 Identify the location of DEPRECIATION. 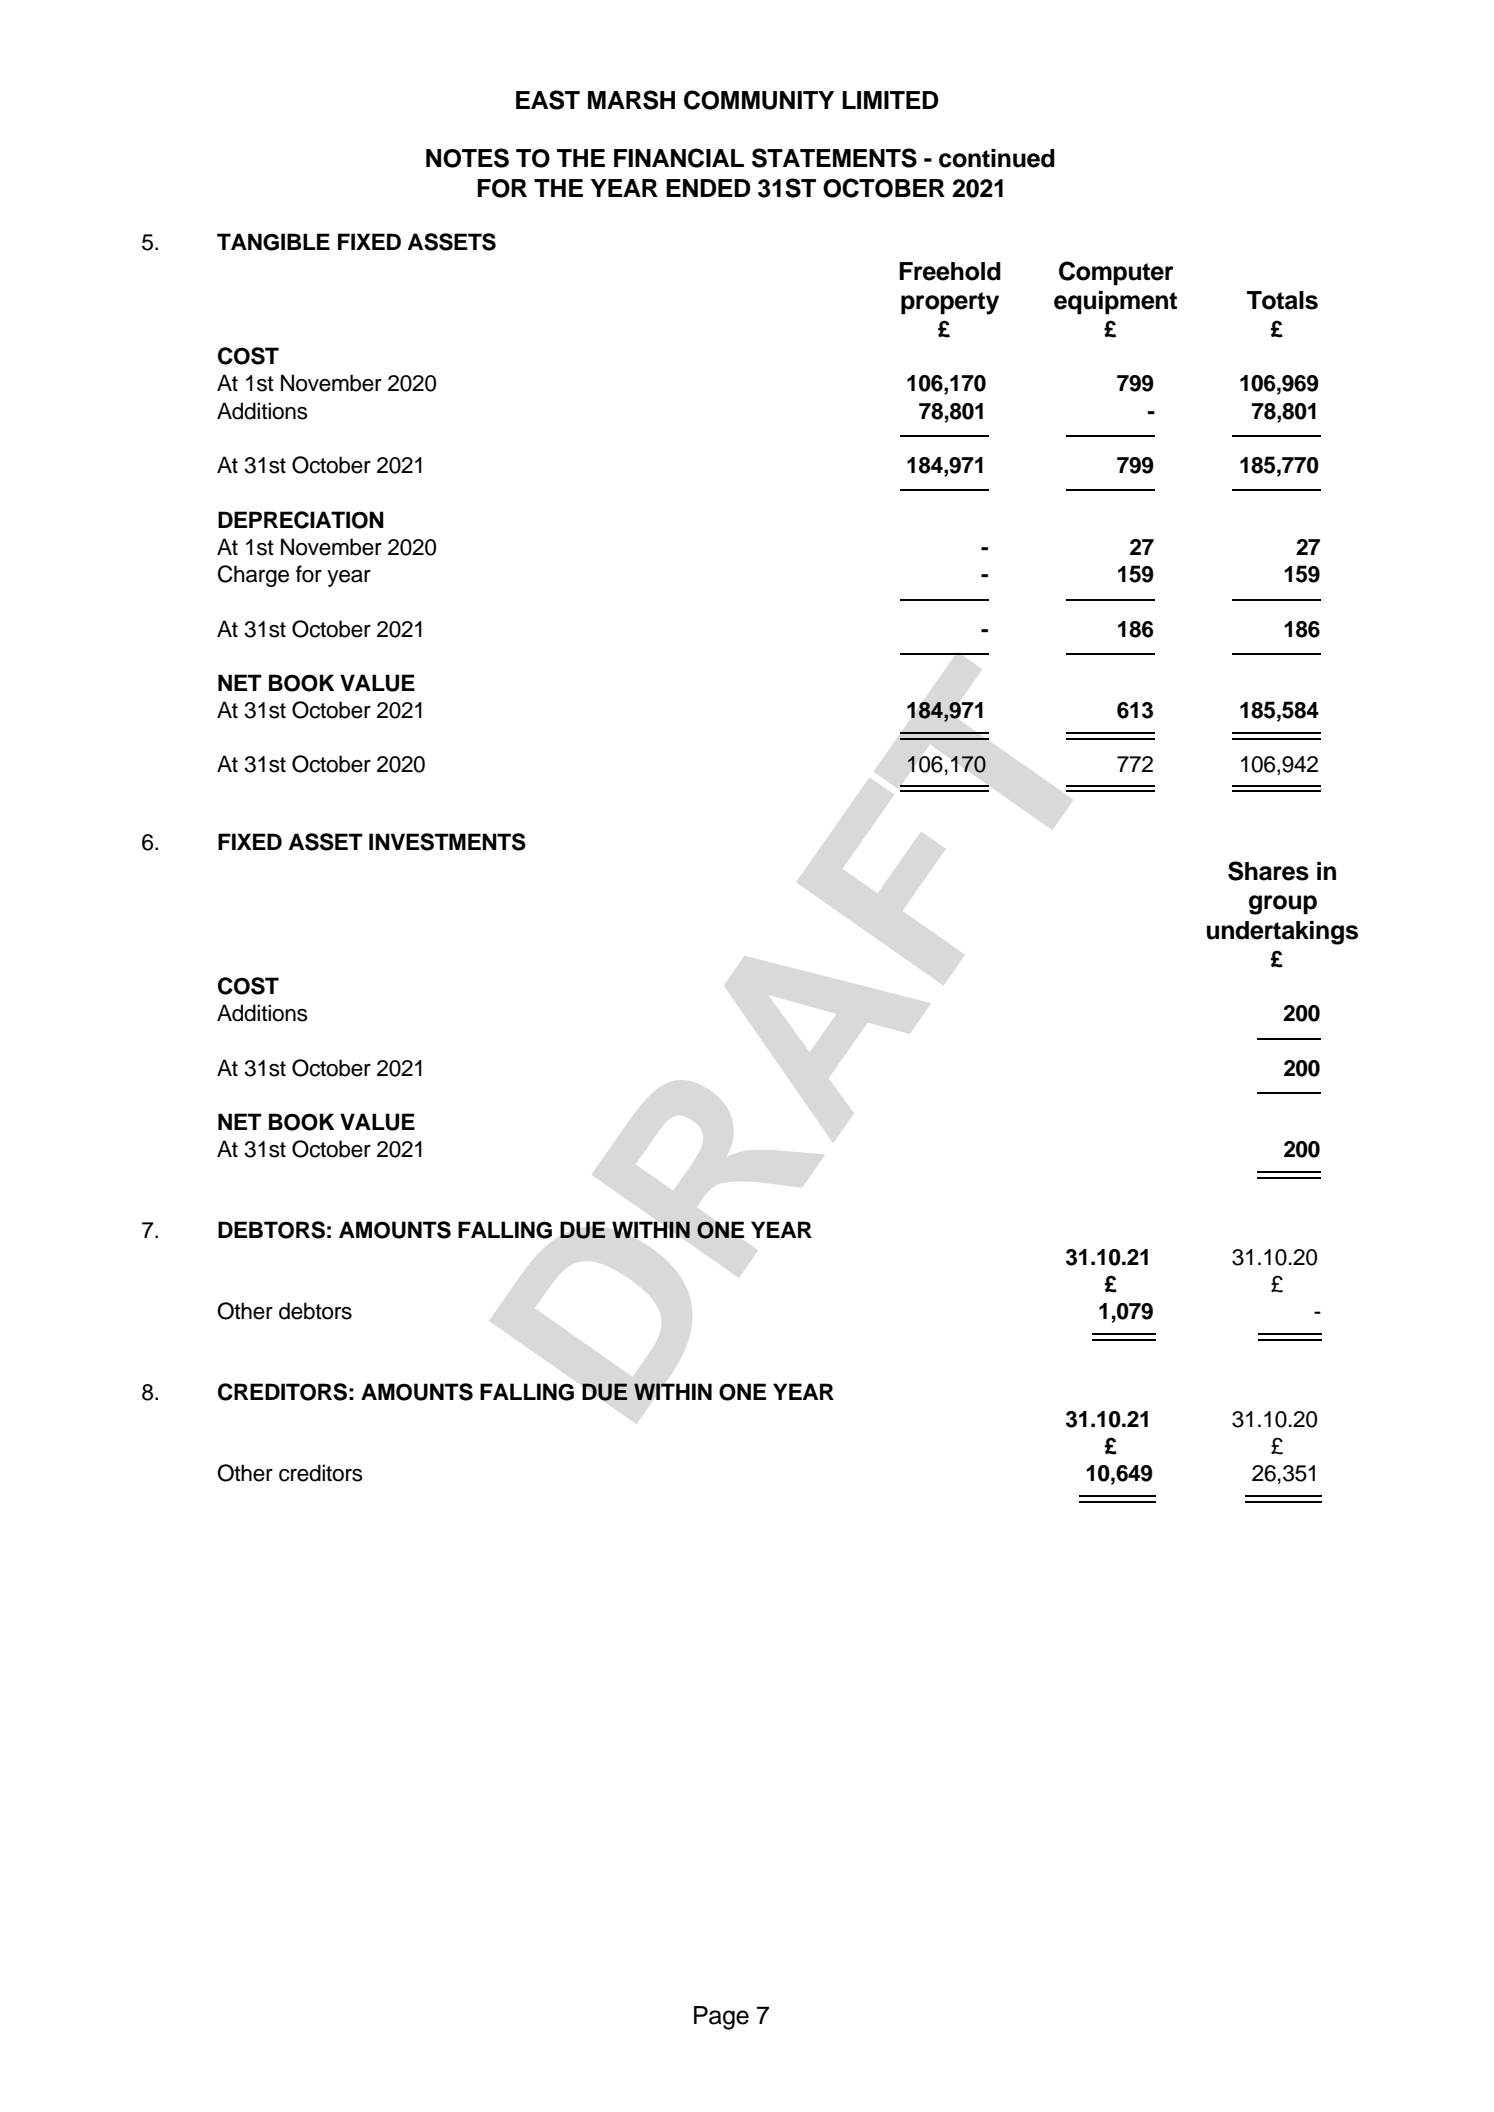
(301, 520).
